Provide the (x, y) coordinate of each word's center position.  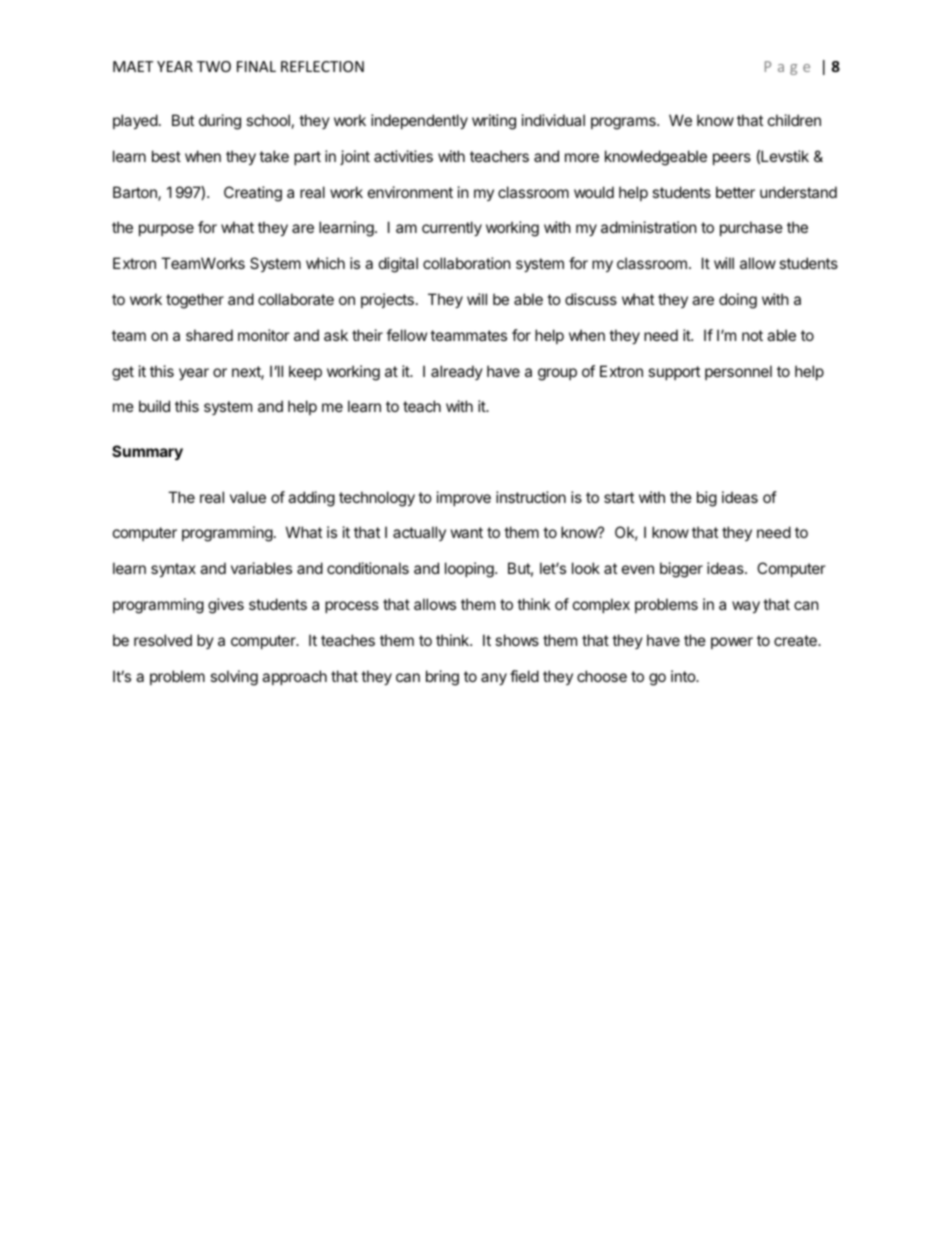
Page (787, 68)
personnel (738, 372)
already (457, 372)
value (248, 497)
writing (494, 122)
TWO (214, 66)
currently (452, 228)
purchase (751, 228)
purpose (166, 230)
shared (209, 335)
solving (234, 678)
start (619, 497)
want (467, 532)
